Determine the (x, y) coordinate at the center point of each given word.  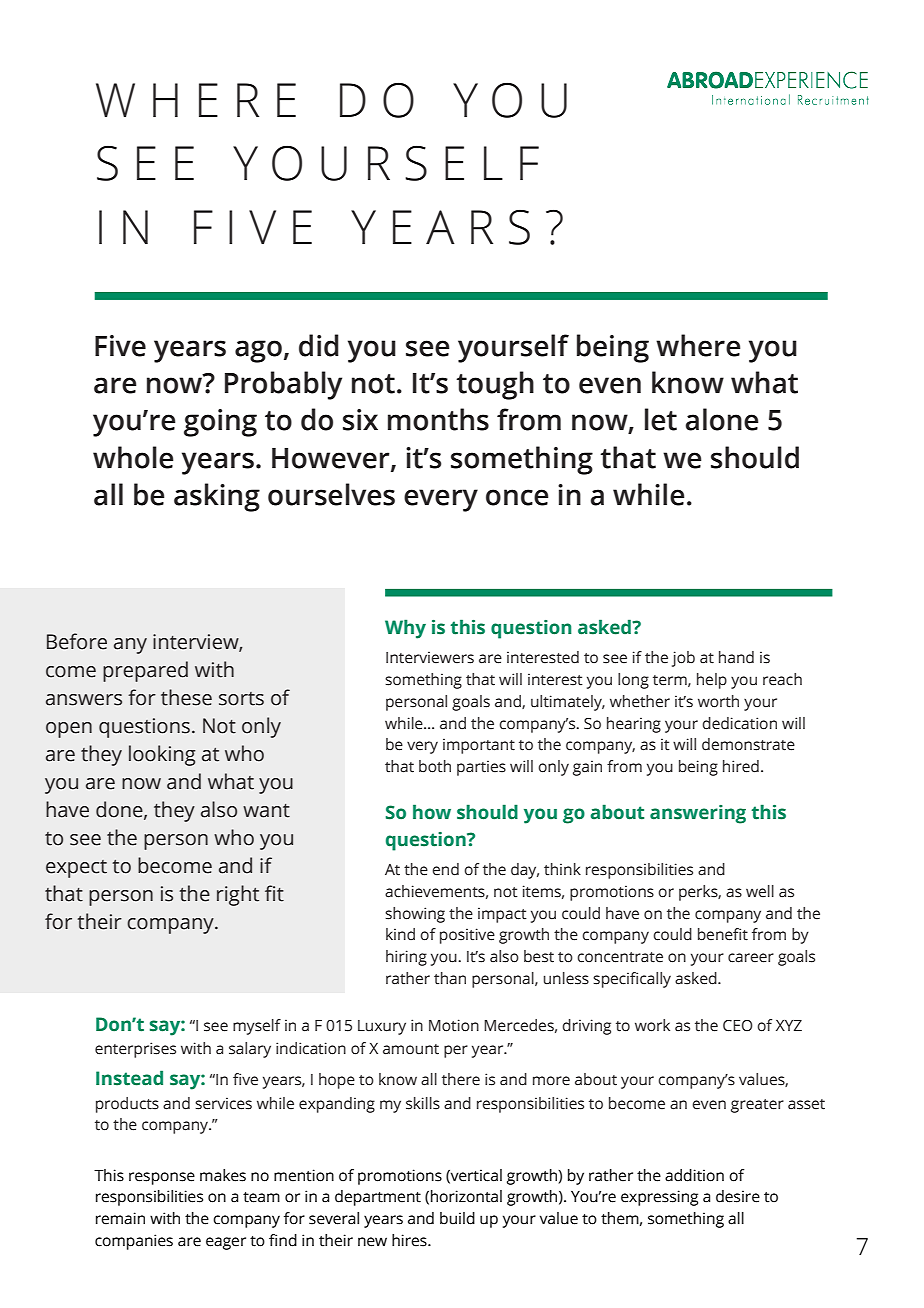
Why (405, 629)
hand (736, 657)
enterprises (135, 1050)
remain (120, 1218)
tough (495, 385)
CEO (738, 1026)
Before (77, 641)
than (450, 978)
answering (698, 814)
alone (722, 419)
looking (162, 755)
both (435, 766)
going (220, 423)
